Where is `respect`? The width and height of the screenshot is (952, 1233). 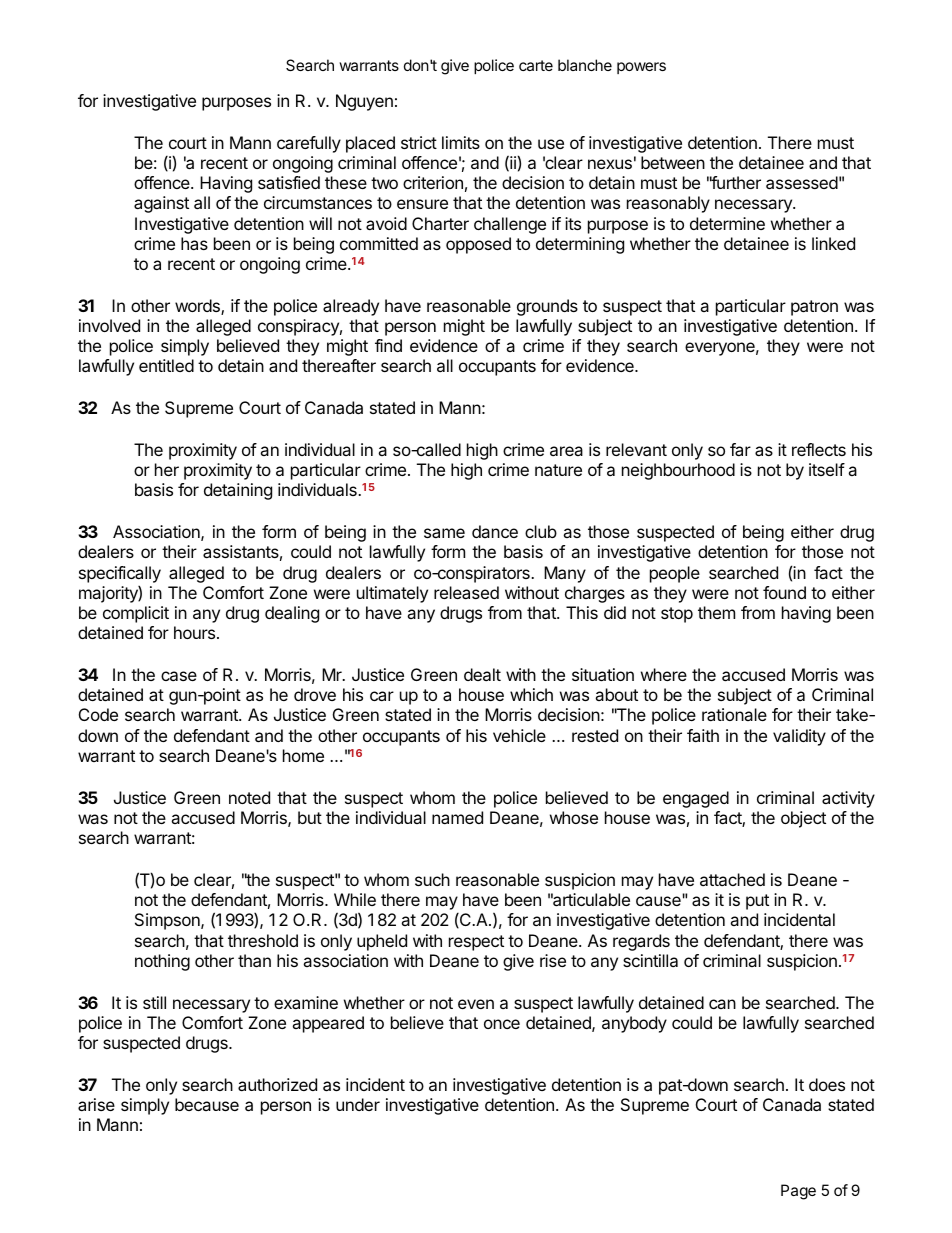
respect is located at coordinates (476, 943).
